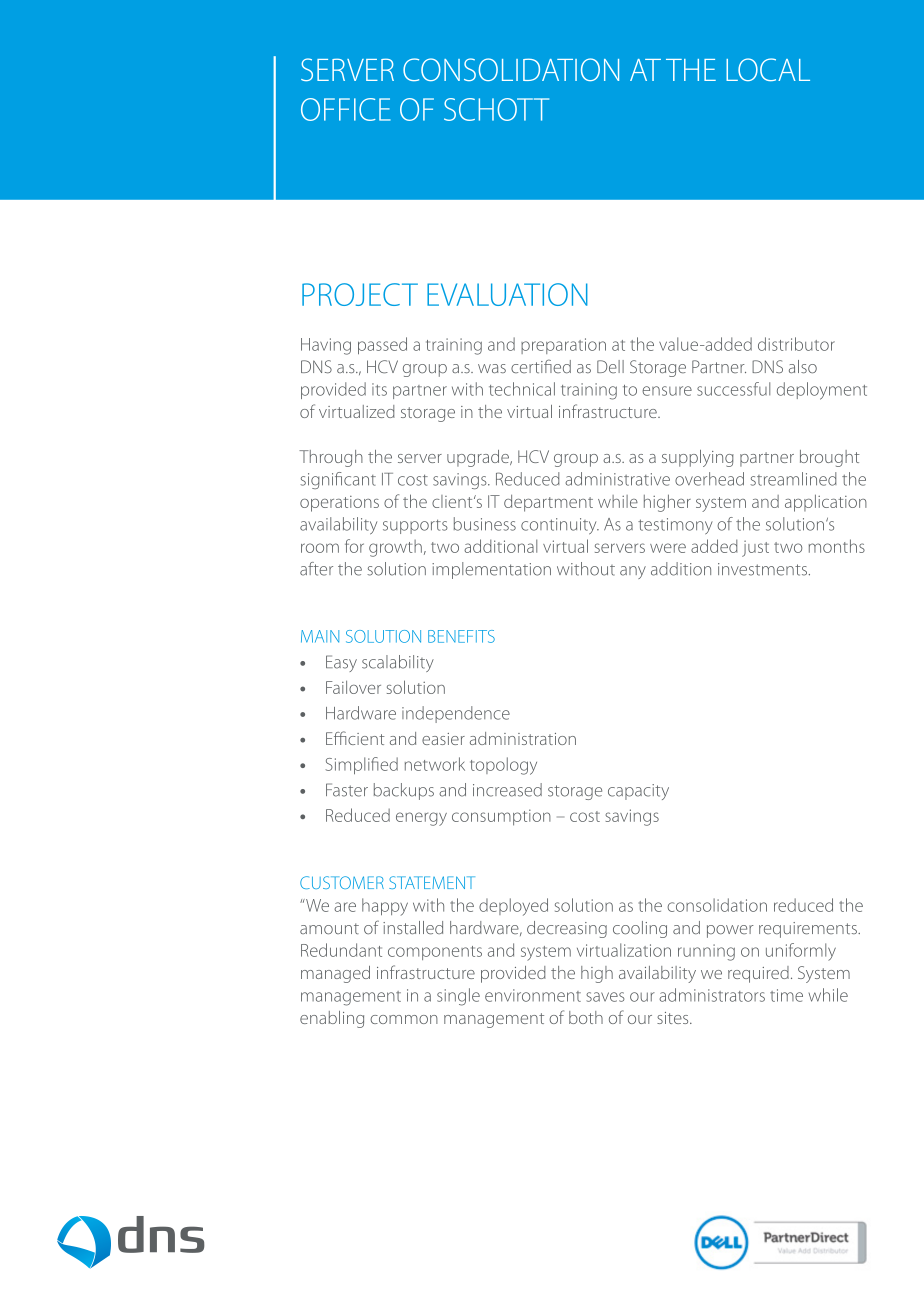 This screenshot has height=1311, width=924. What do you see at coordinates (523, 738) in the screenshot?
I see `administration` at bounding box center [523, 738].
